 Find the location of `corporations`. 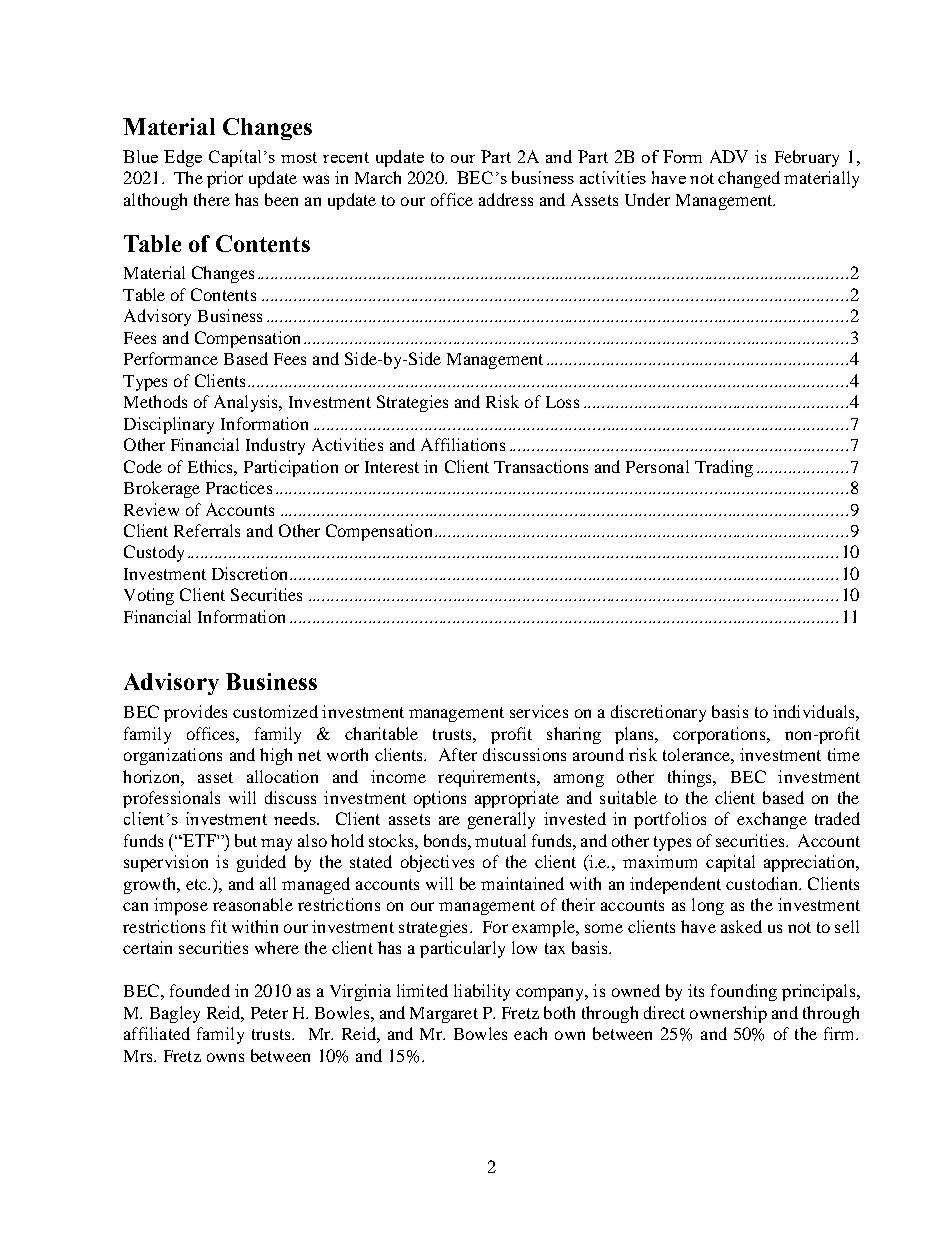

corporations is located at coordinates (720, 735).
